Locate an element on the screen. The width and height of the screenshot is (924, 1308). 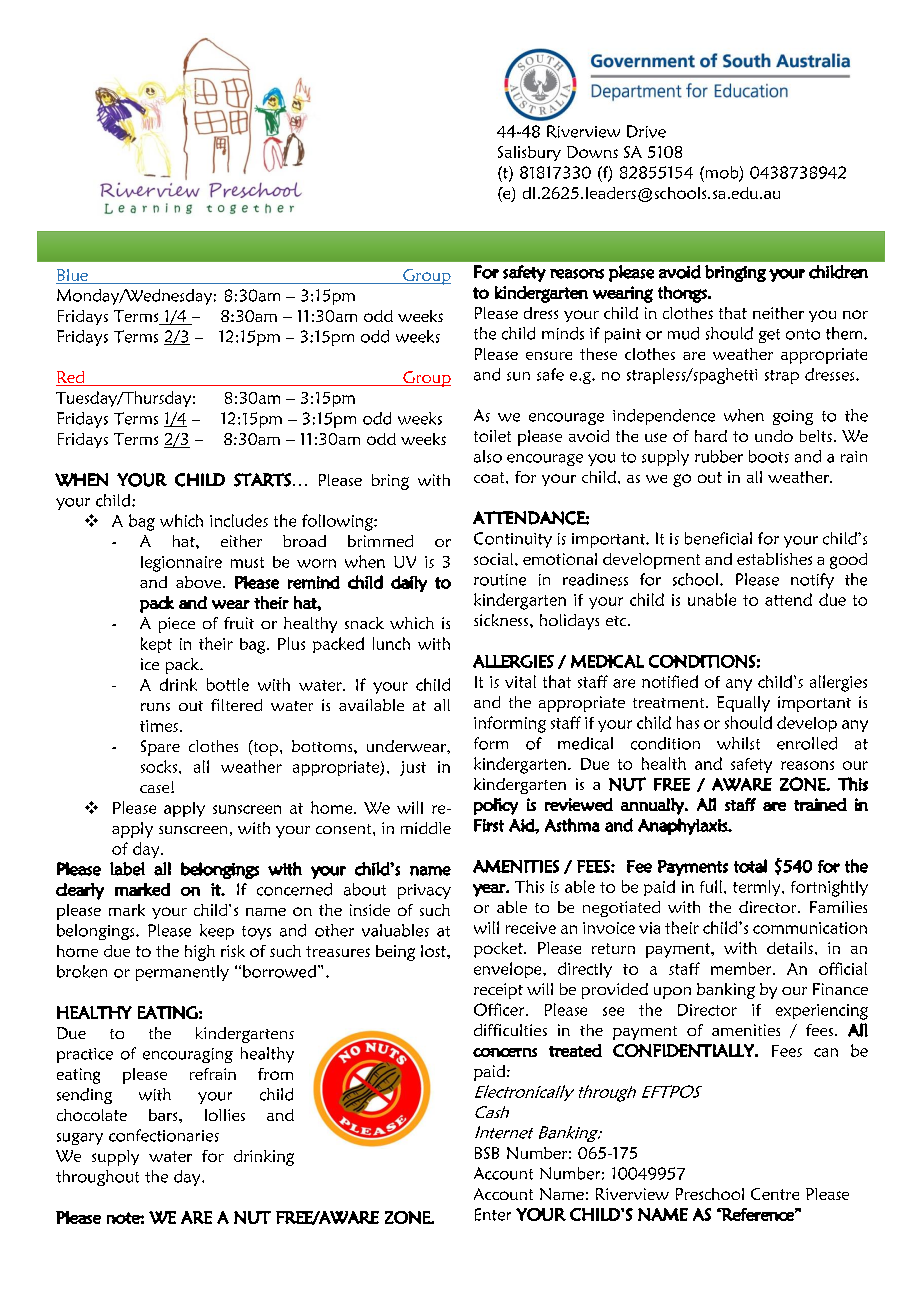
kept is located at coordinates (156, 645).
